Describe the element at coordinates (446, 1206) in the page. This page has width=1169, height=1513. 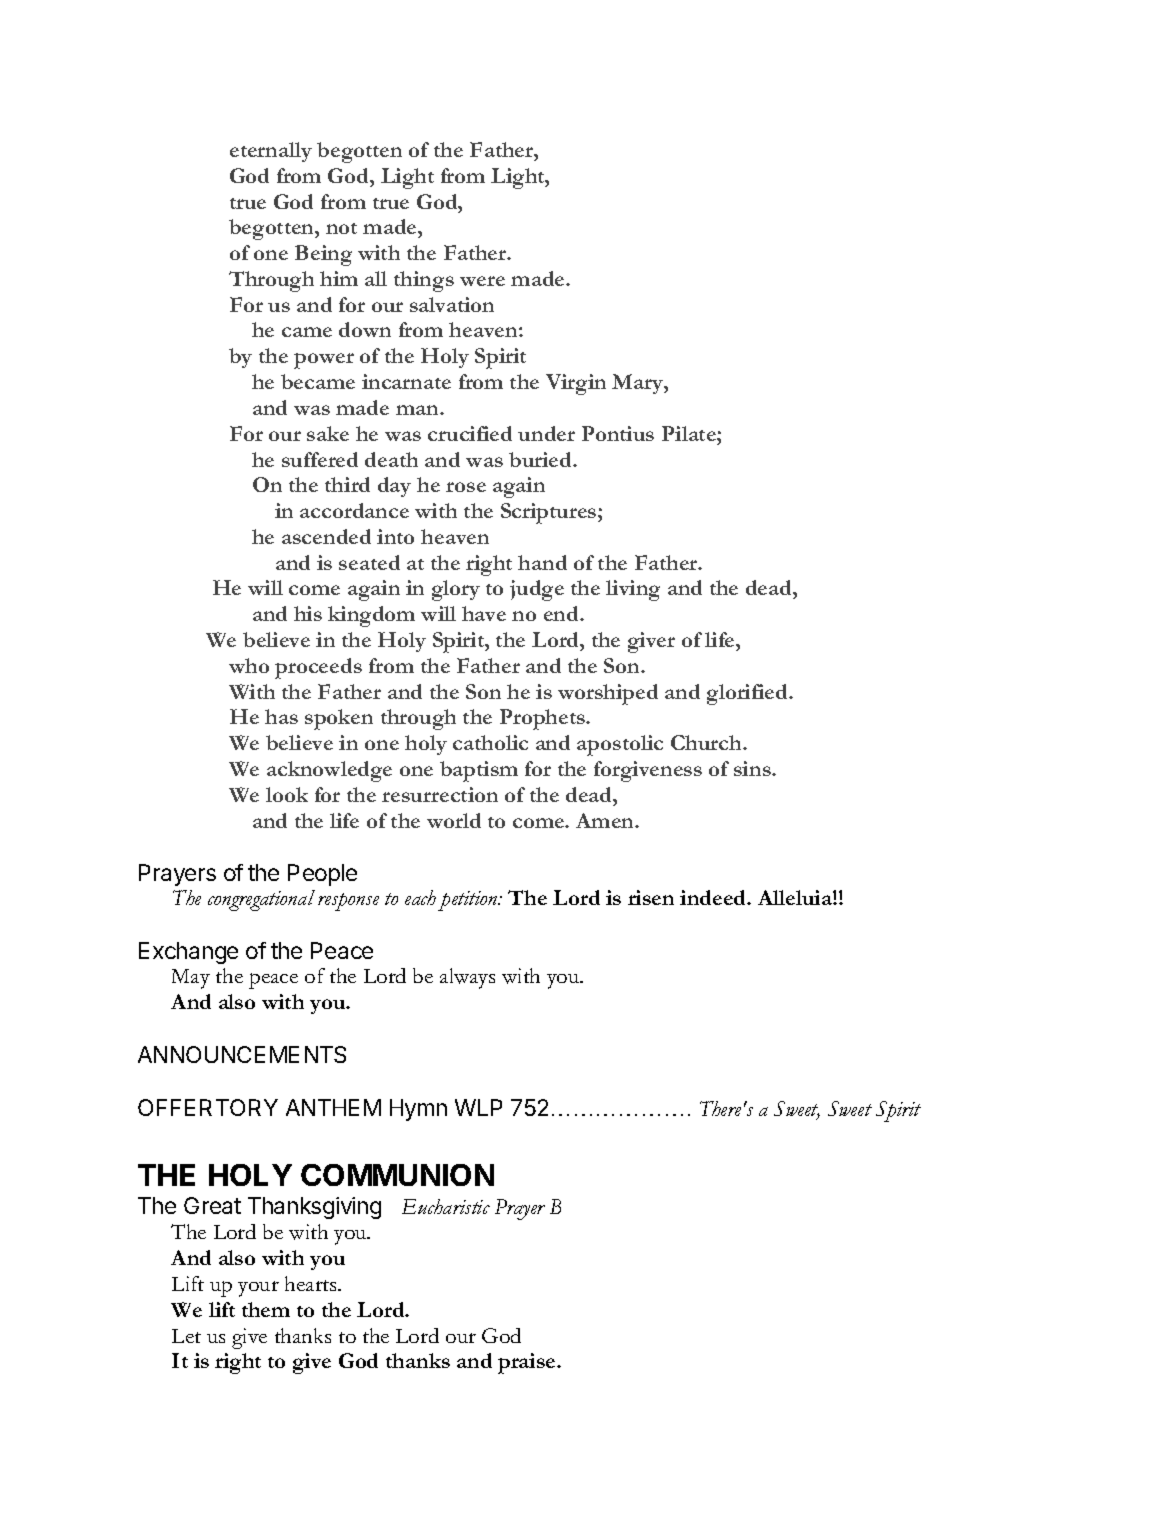
I see `Eucharistic` at that location.
